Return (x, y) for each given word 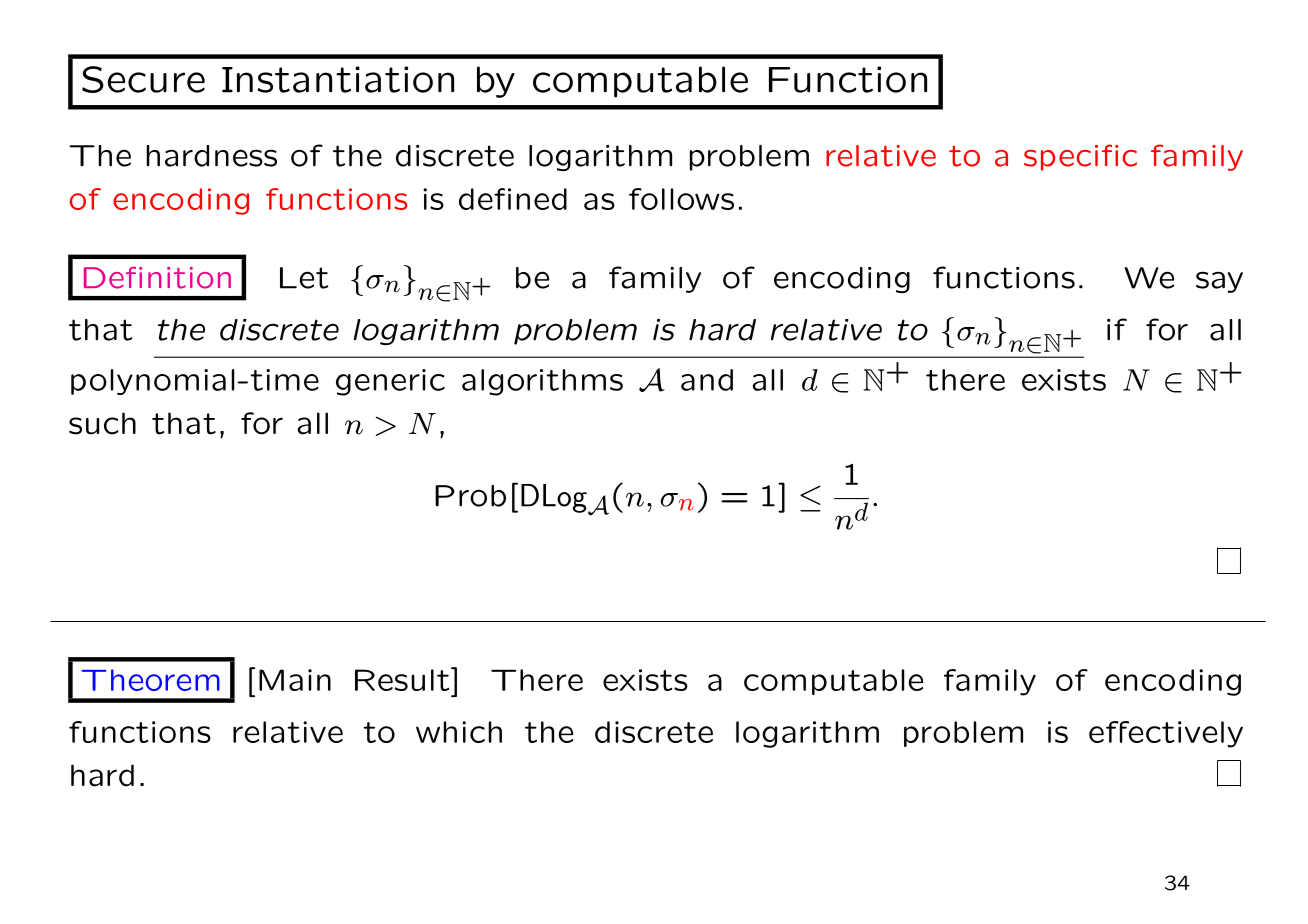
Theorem (151, 680)
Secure (143, 79)
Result (403, 679)
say (1219, 282)
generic (390, 382)
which (459, 732)
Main (295, 680)
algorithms (542, 382)
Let (304, 278)
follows (681, 199)
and (707, 380)
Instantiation (338, 79)
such (102, 423)
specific (1080, 157)
